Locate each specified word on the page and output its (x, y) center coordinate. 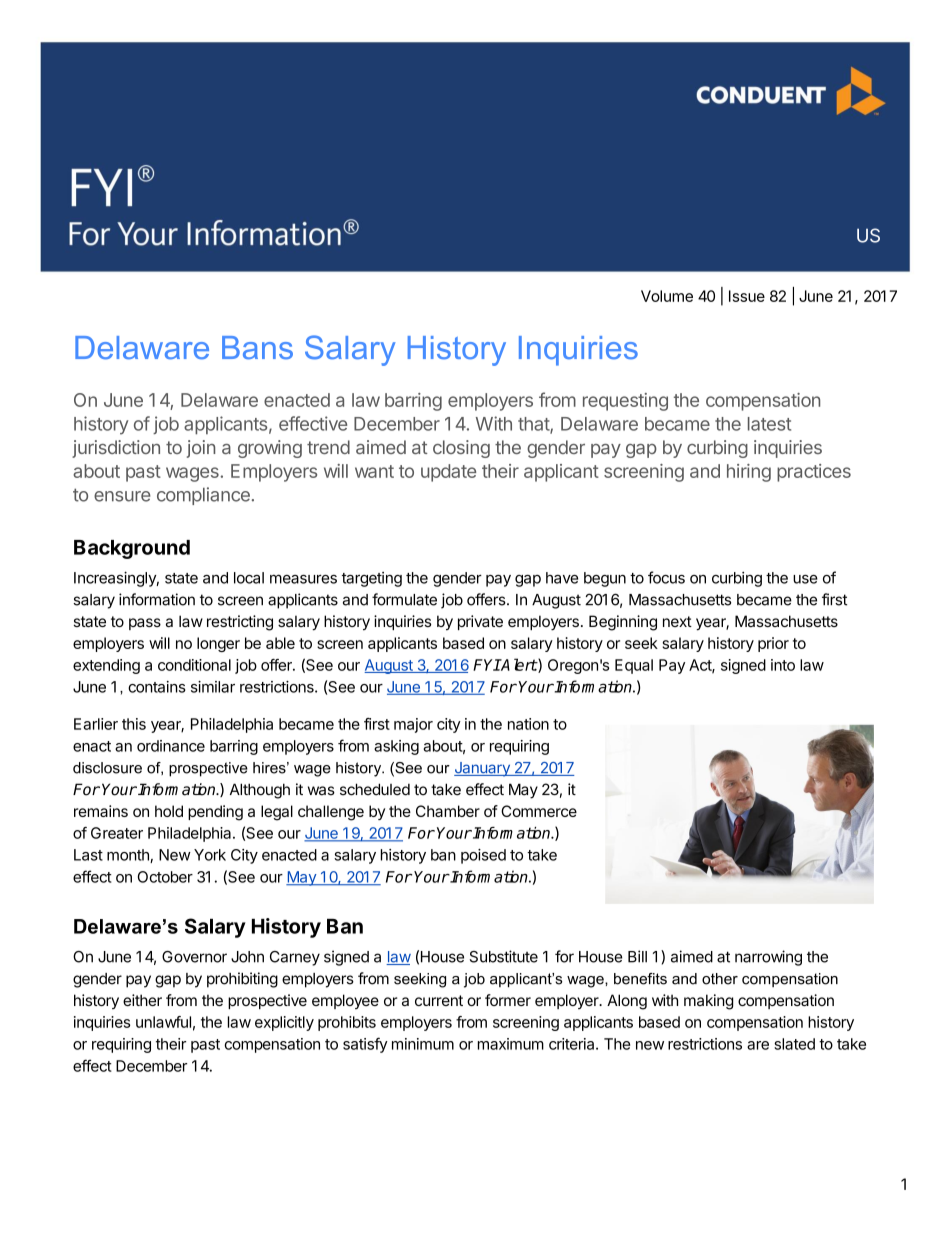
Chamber (448, 811)
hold (169, 811)
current (439, 1000)
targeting (372, 579)
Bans (257, 348)
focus (666, 577)
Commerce (539, 811)
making (708, 1002)
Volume (667, 296)
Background (132, 549)
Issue (747, 296)
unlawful (163, 1022)
